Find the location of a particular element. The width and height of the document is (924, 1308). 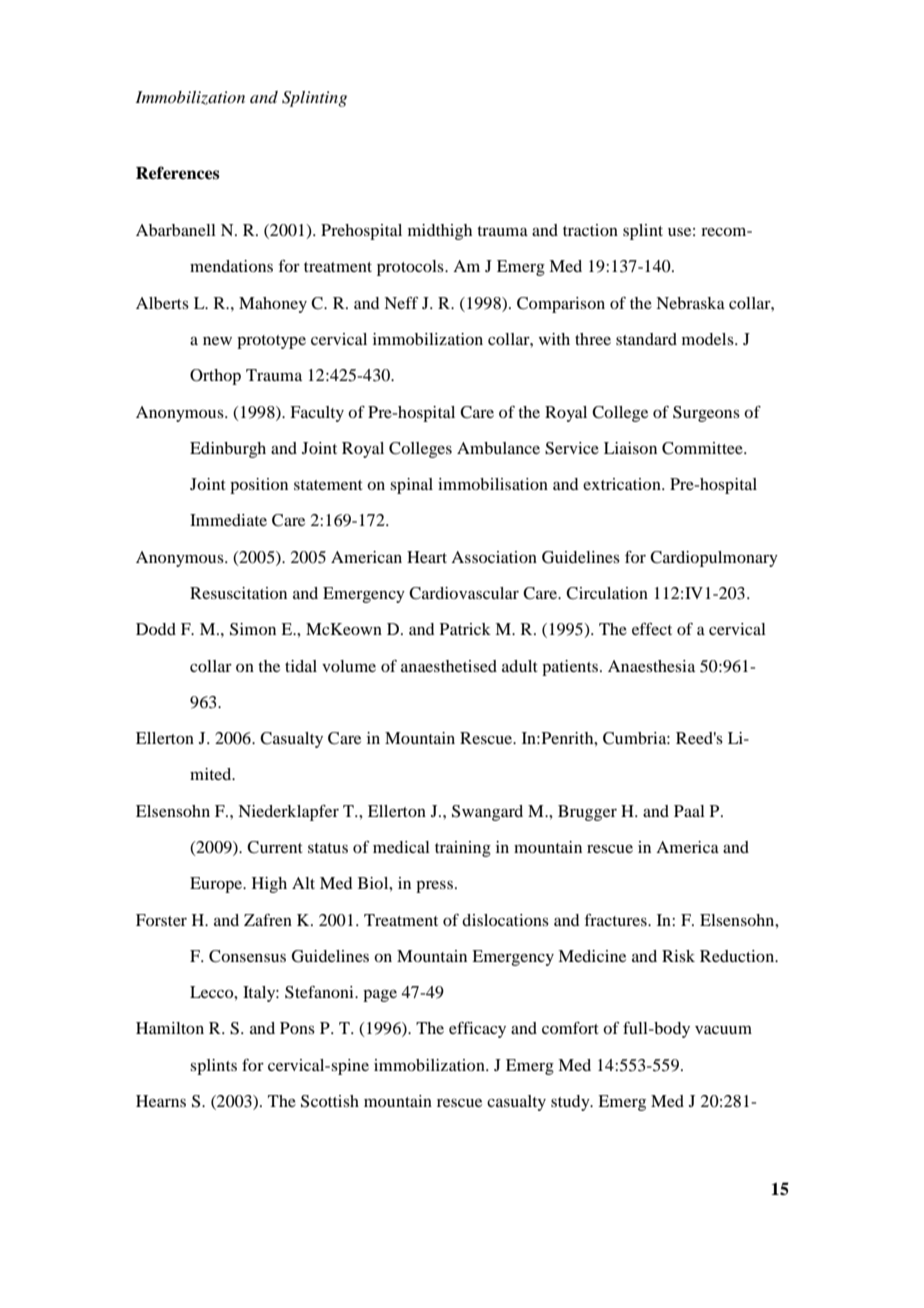

Patrick is located at coordinates (465, 629).
